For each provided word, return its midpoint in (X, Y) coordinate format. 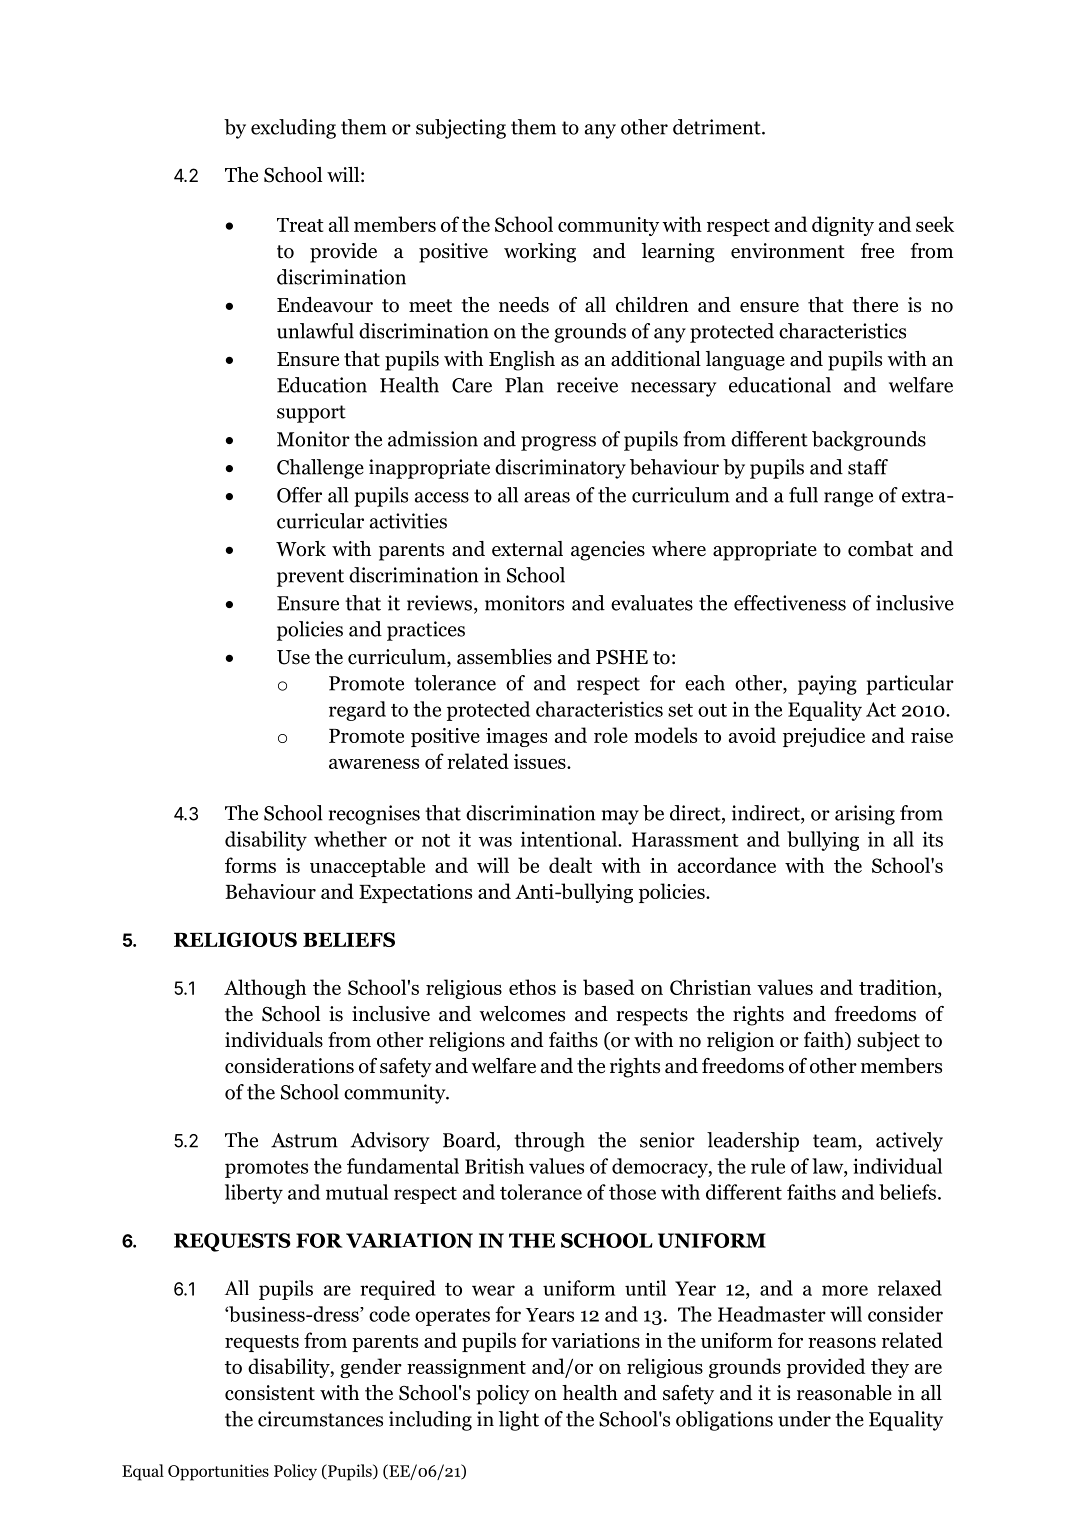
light (519, 1421)
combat (880, 549)
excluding (293, 129)
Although (265, 989)
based (608, 987)
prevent (310, 578)
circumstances (320, 1419)
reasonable (844, 1393)
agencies (608, 551)
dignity (843, 226)
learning (678, 253)
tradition (899, 987)
